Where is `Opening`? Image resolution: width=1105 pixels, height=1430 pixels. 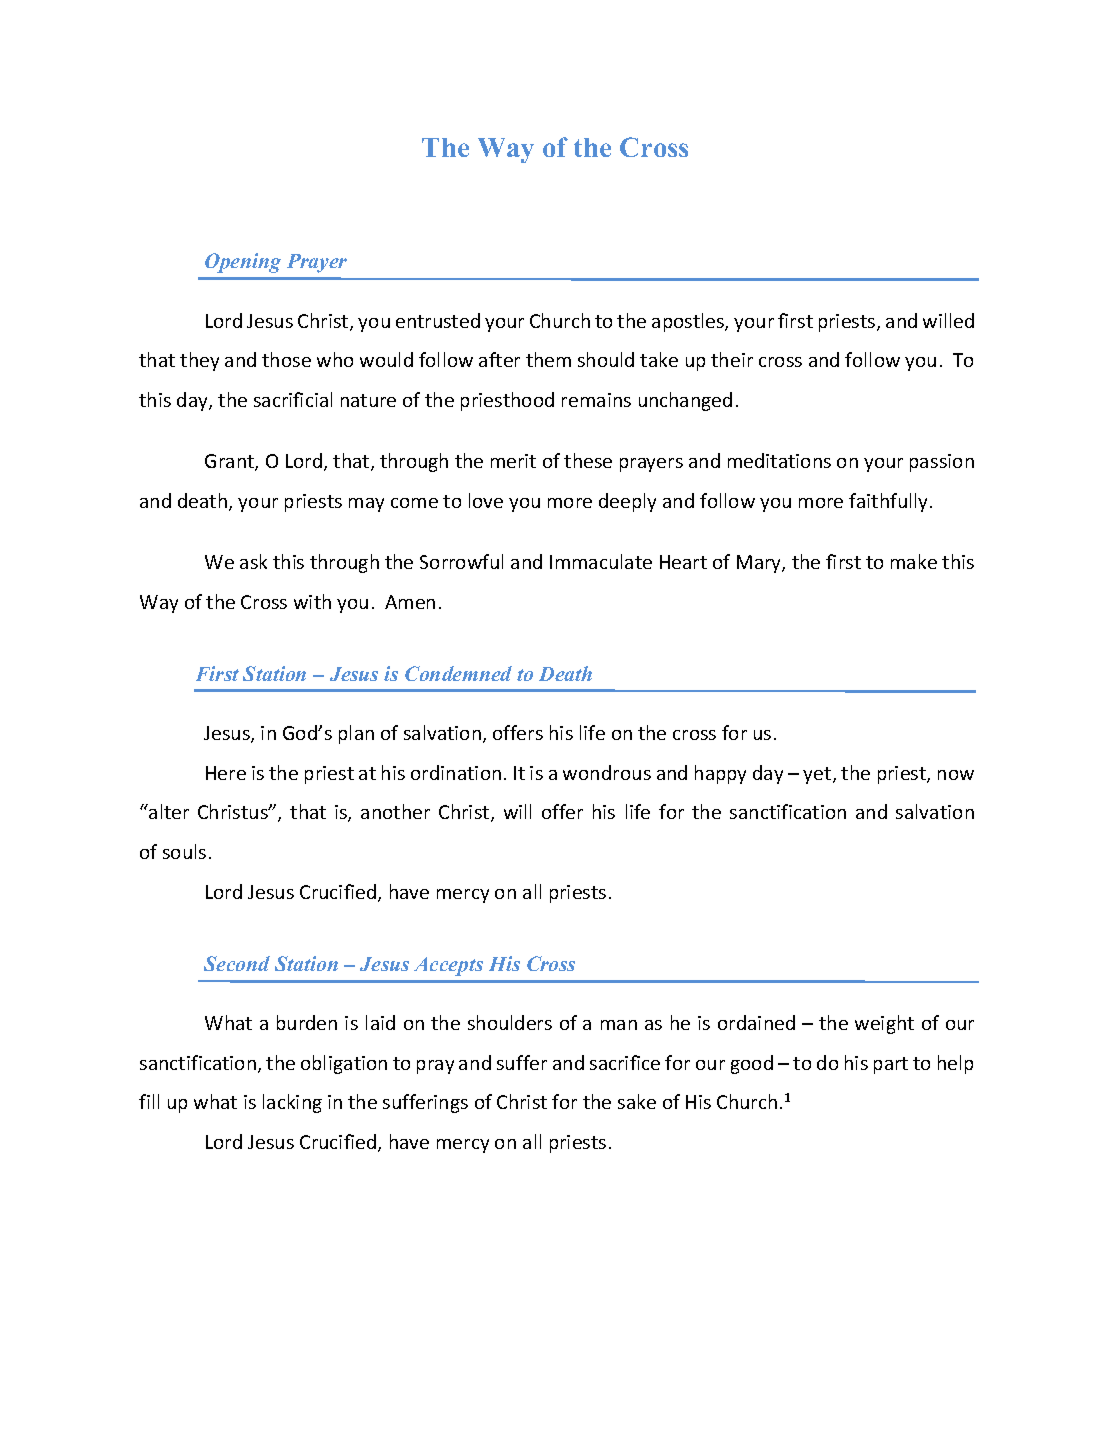
Opening is located at coordinates (243, 263).
